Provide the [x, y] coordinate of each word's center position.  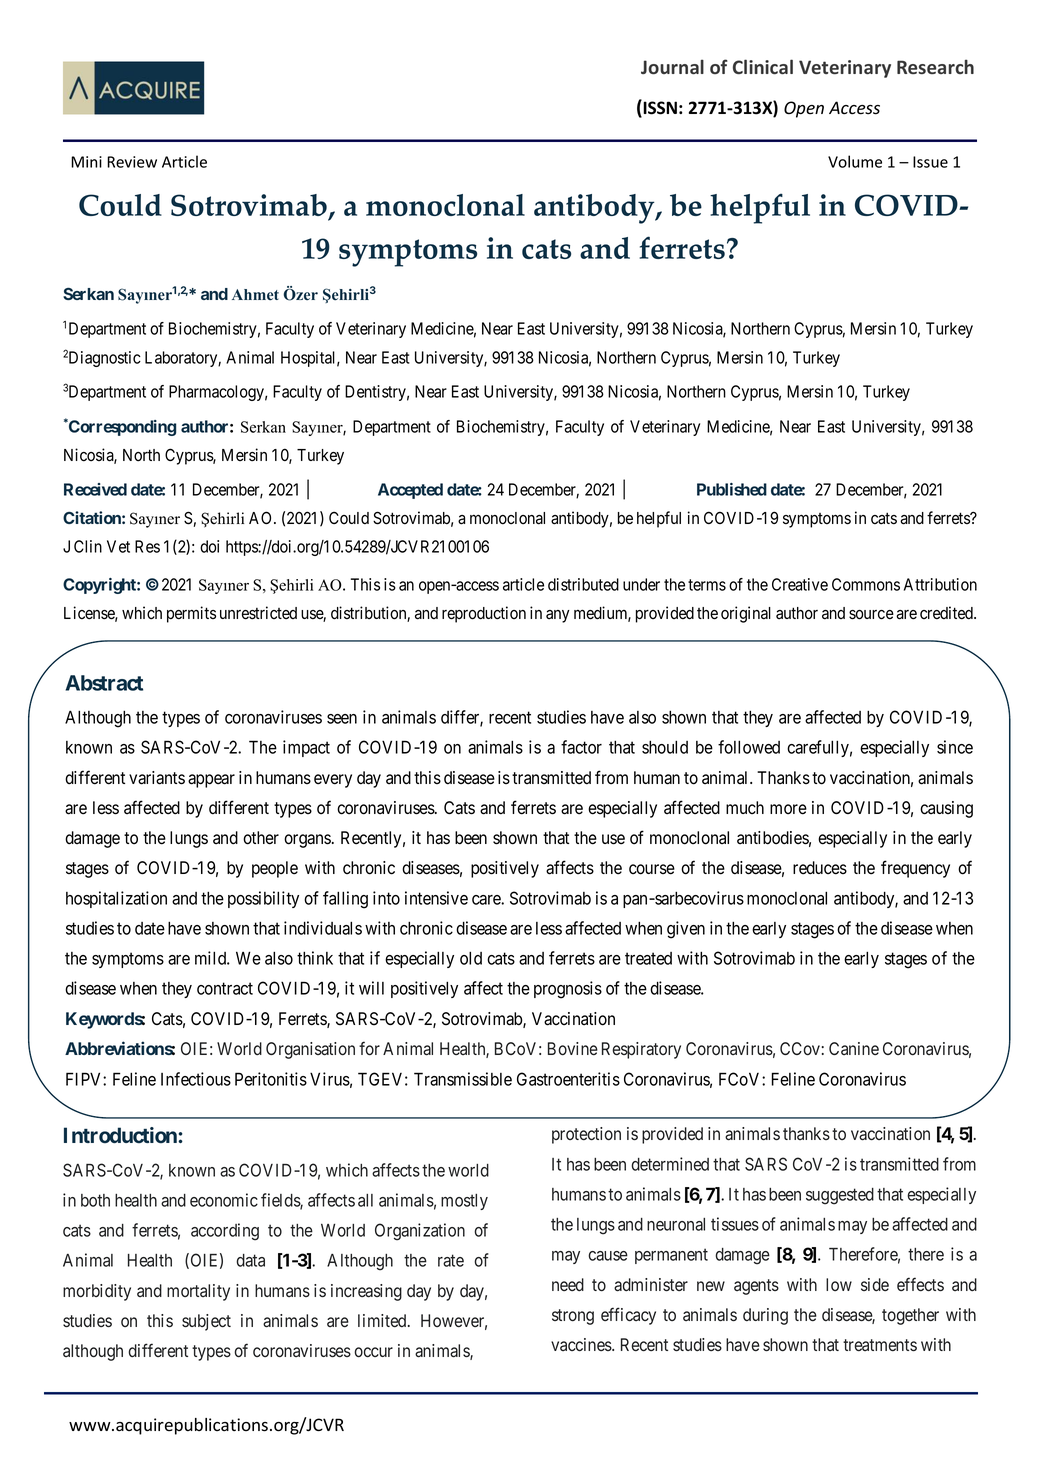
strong [573, 1317]
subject [206, 1322]
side [875, 1284]
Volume [855, 161]
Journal [672, 67]
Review [132, 162]
